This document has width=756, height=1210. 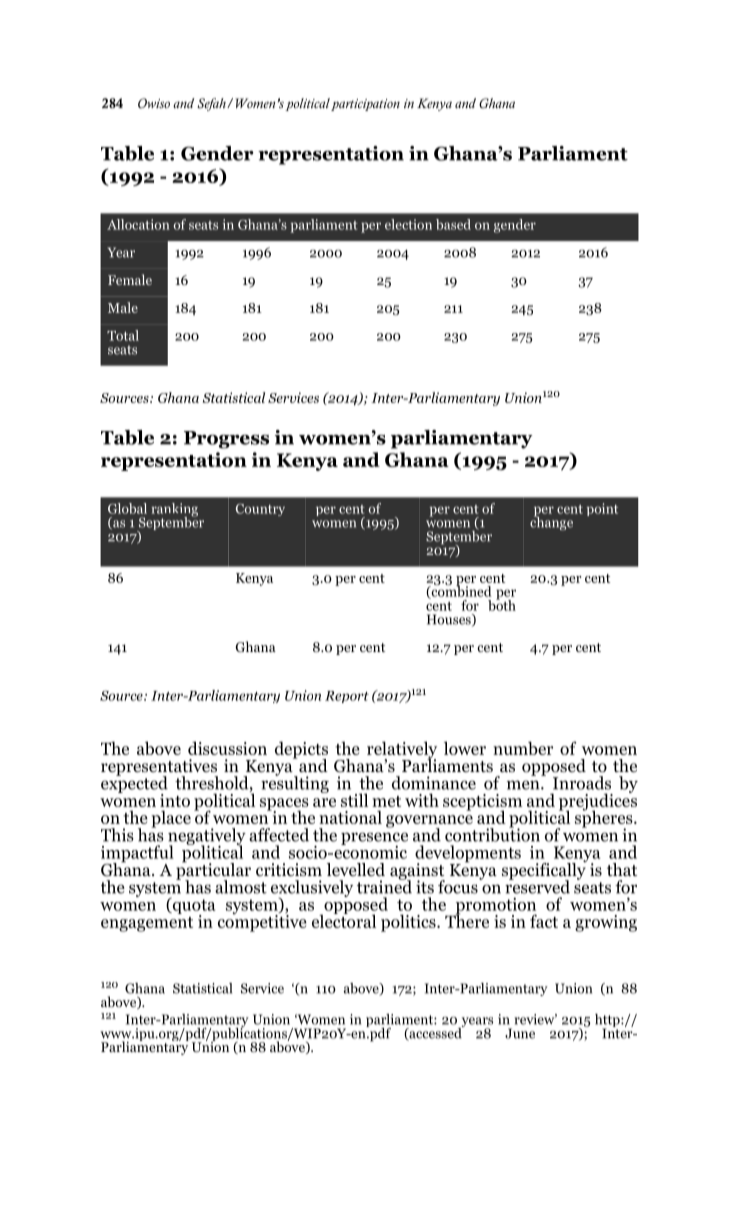 I want to click on ranking, so click(x=174, y=511).
